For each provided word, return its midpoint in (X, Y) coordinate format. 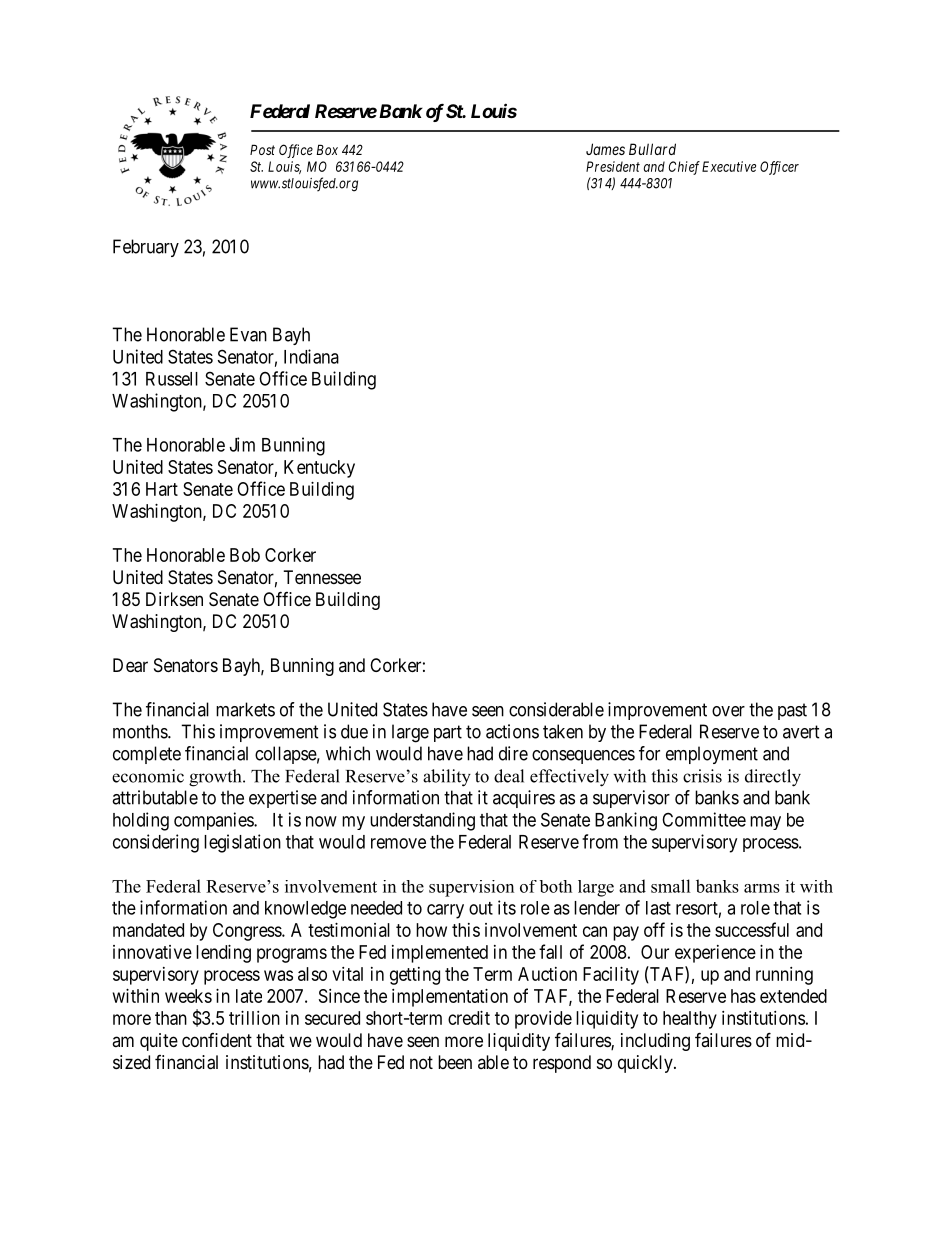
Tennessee (322, 577)
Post (262, 149)
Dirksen (174, 599)
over (728, 711)
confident (217, 1040)
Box (327, 149)
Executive (729, 166)
